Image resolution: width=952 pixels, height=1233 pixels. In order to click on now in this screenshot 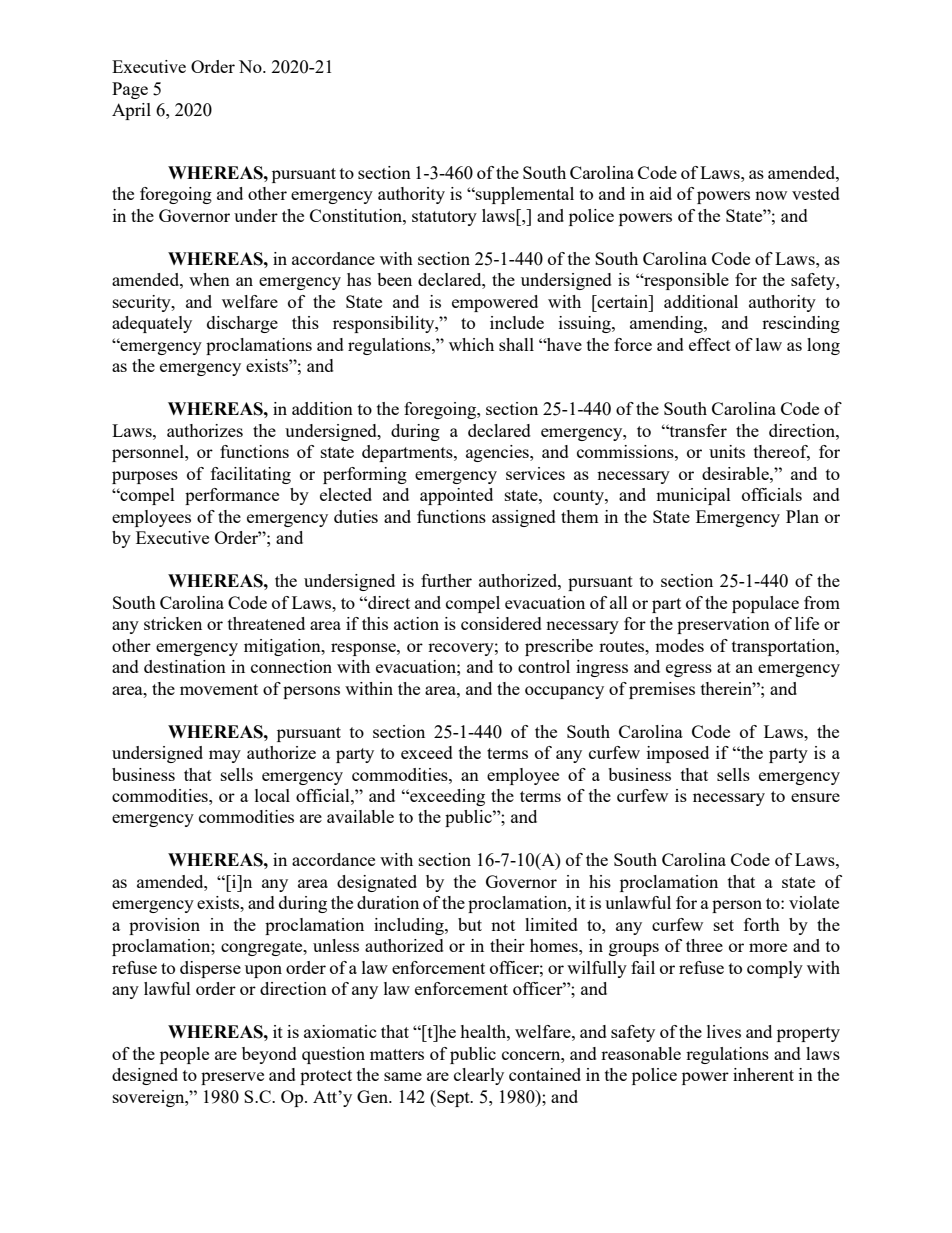, I will do `click(771, 195)`.
